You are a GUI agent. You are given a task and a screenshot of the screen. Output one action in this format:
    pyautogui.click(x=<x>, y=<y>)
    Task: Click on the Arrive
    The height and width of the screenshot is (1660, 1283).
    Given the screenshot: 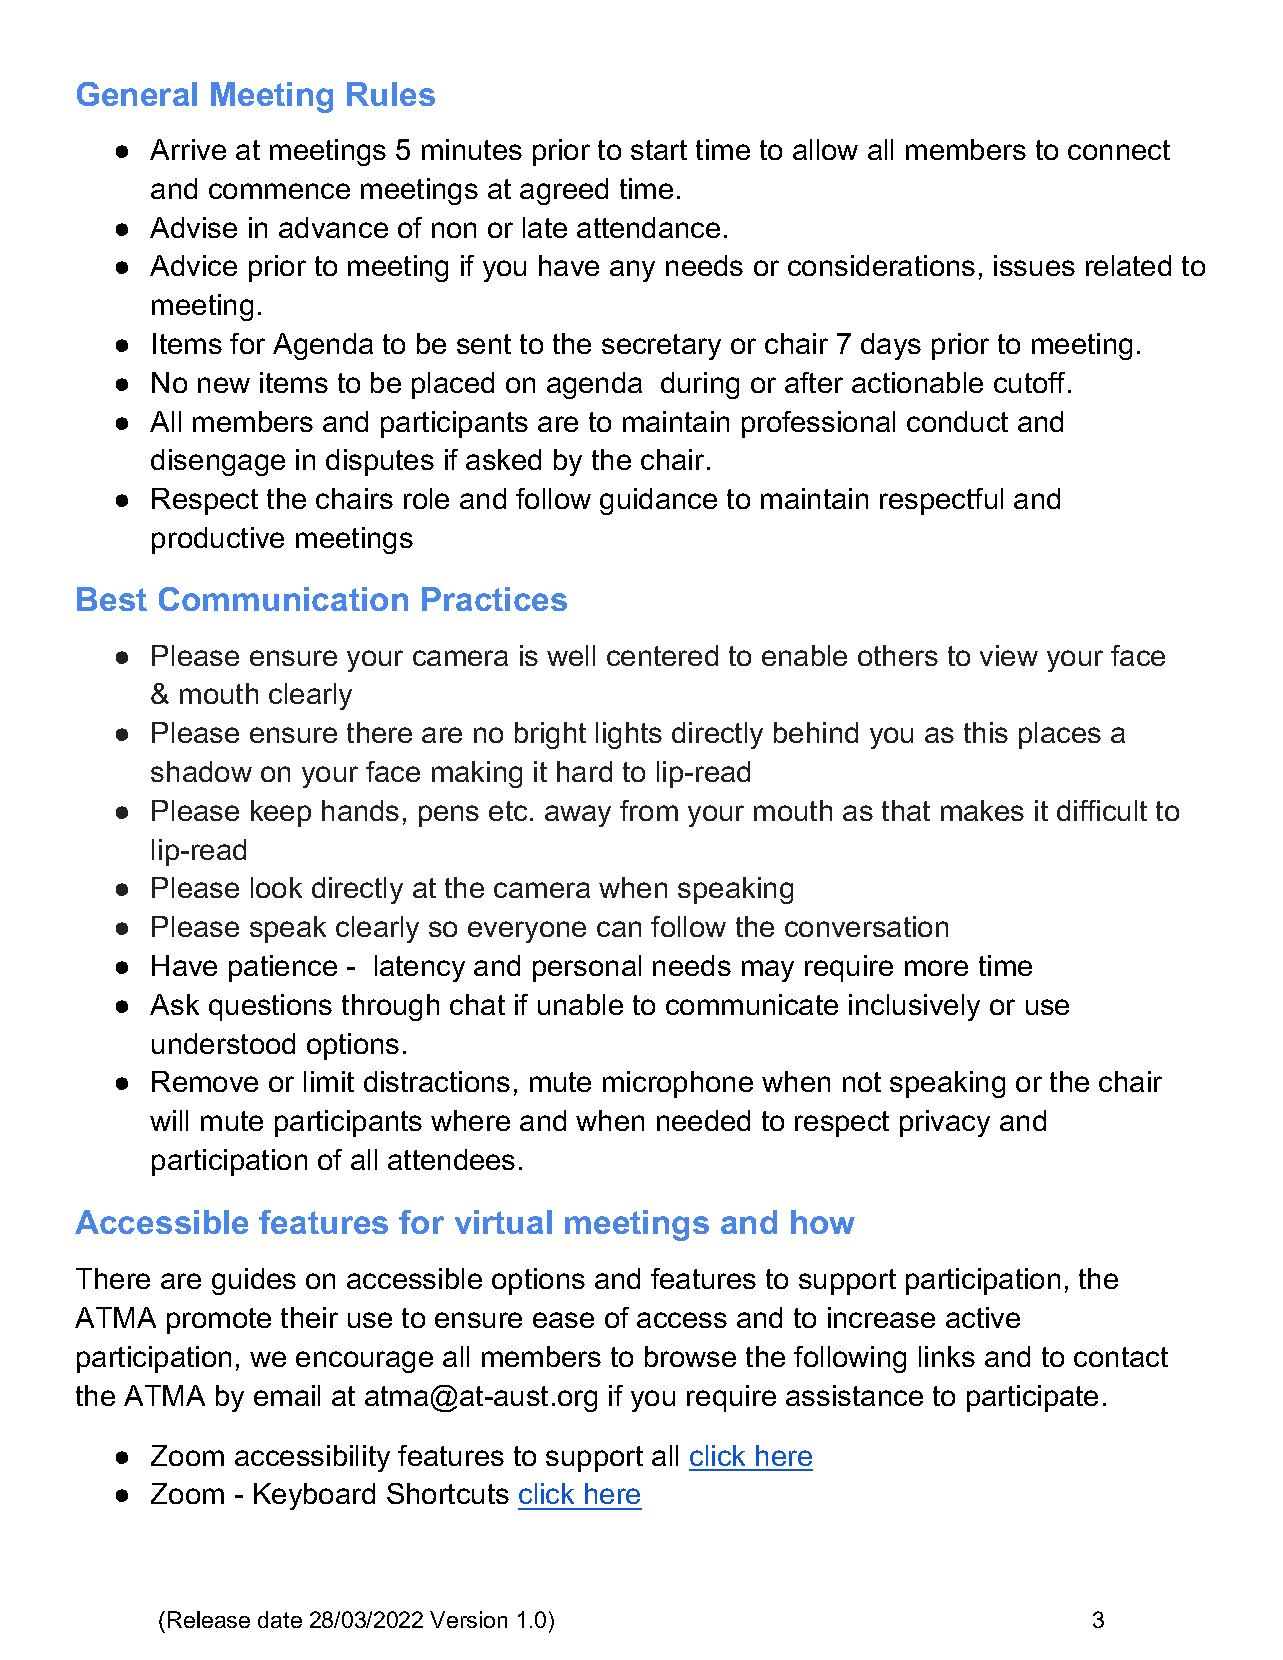 What is the action you would take?
    pyautogui.click(x=188, y=149)
